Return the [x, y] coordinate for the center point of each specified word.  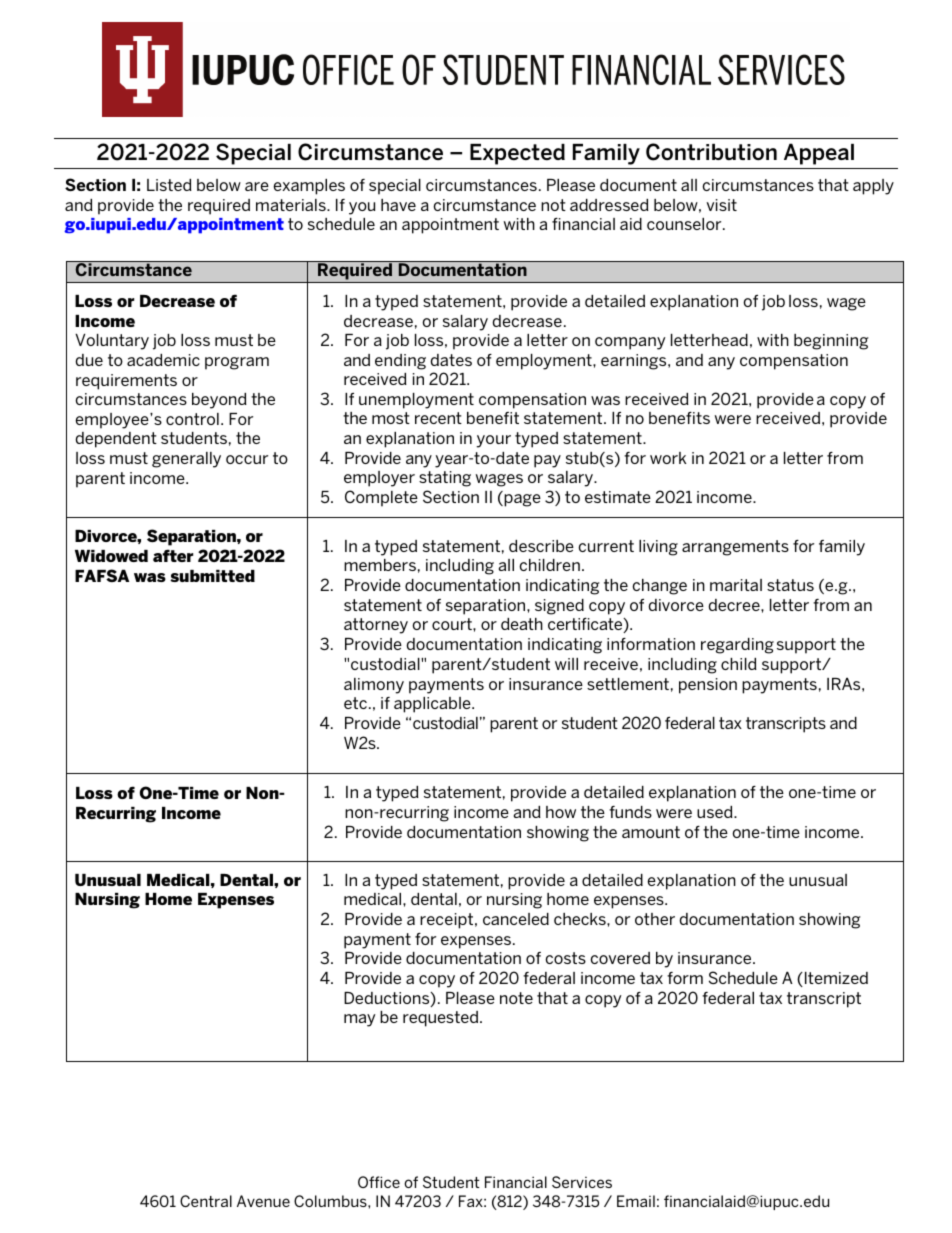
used [716, 812]
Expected [517, 154]
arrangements [735, 548]
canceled [516, 919]
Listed [169, 185]
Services [582, 1182]
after [173, 555]
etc [355, 703]
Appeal [819, 154]
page [522, 500]
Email [636, 1201]
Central [206, 1201]
